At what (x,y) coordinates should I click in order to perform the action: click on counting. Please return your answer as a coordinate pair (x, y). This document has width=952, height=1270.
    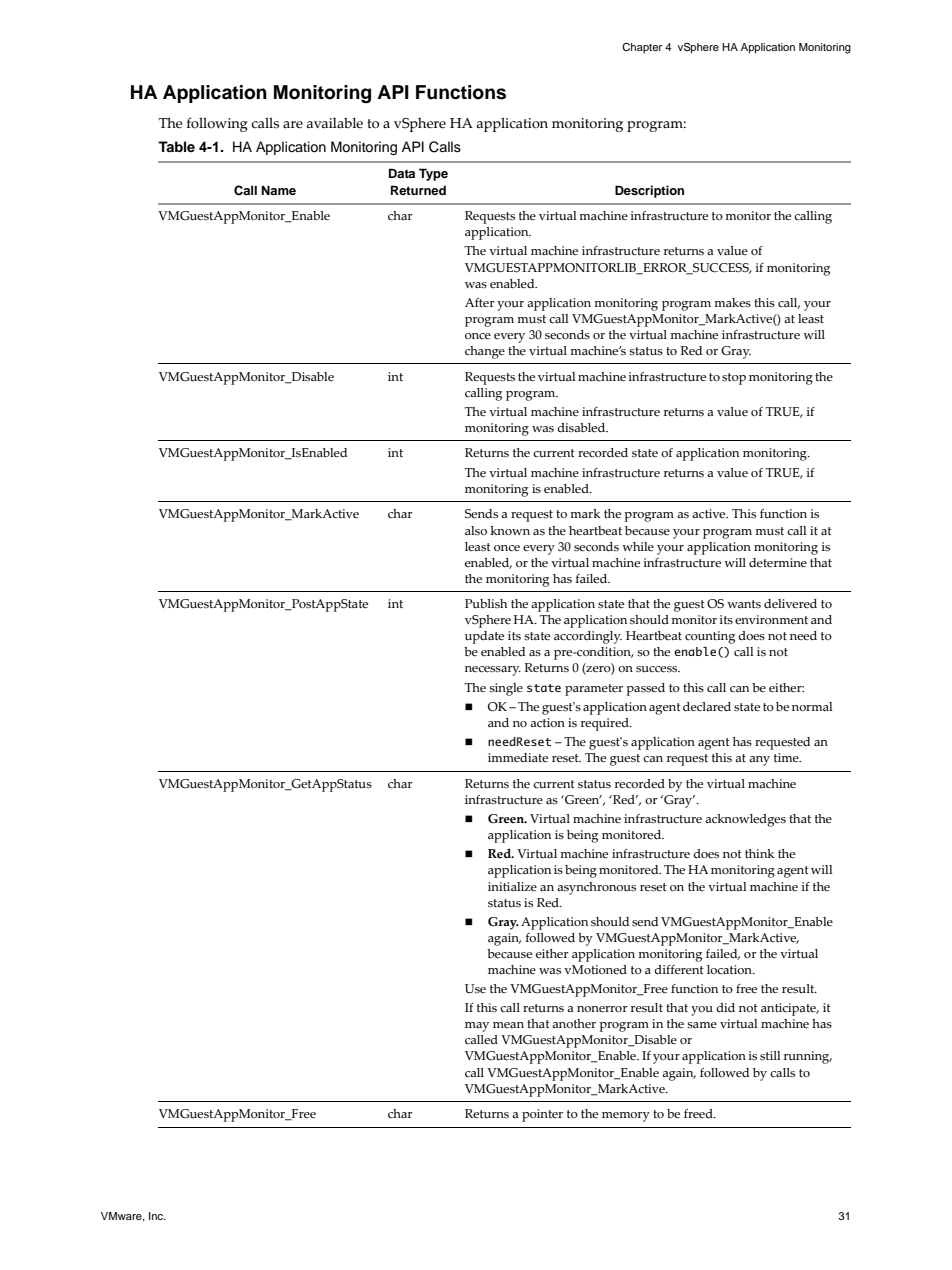
    Looking at the image, I should click on (710, 637).
